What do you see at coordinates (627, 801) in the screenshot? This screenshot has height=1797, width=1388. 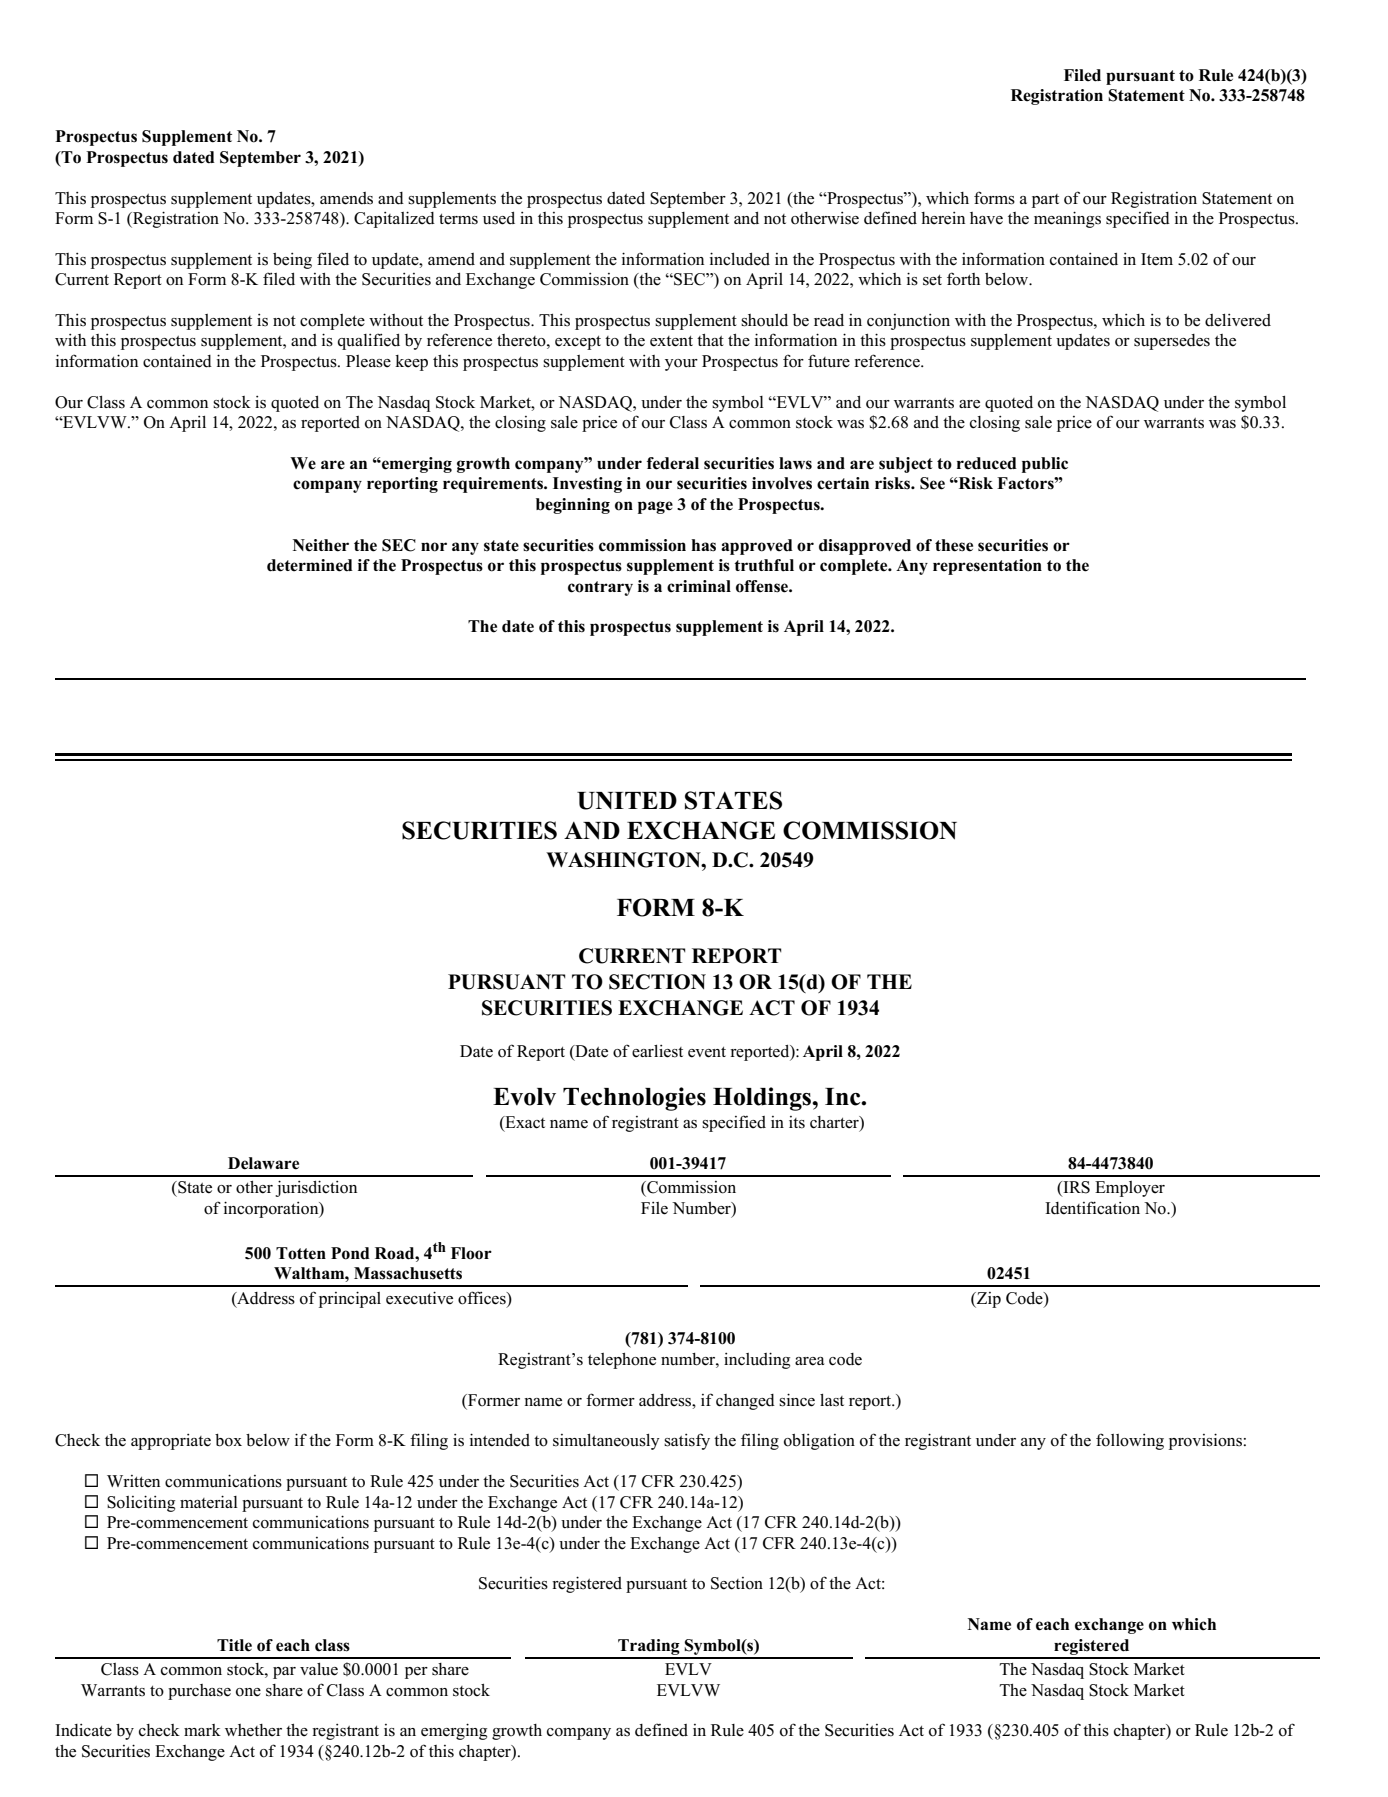 I see `UNITED` at bounding box center [627, 801].
